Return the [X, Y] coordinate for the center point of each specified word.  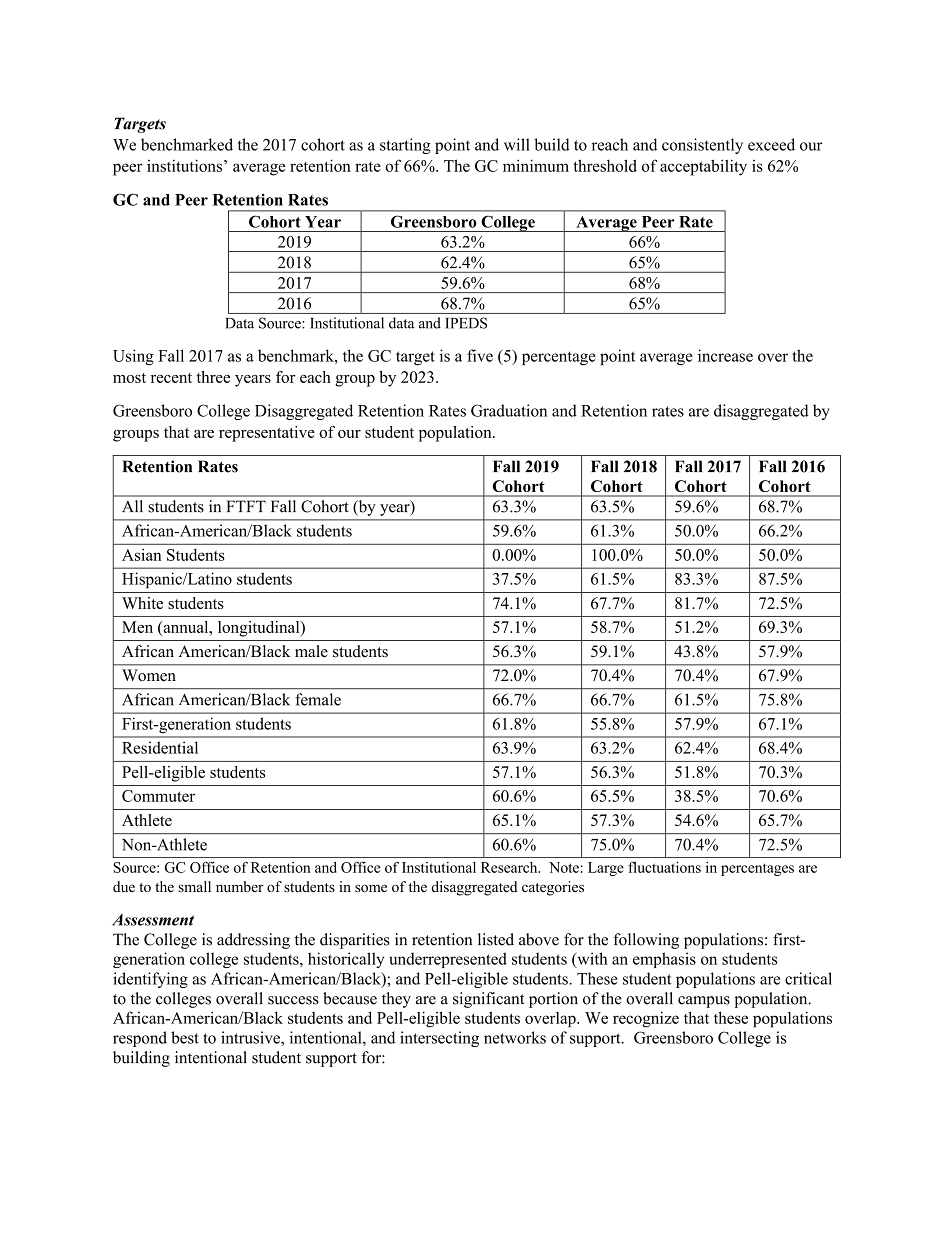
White [142, 603]
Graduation [509, 410]
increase [725, 355]
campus [704, 1002]
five [480, 355]
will [517, 144]
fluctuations [664, 867]
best [185, 1037]
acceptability [703, 167]
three [213, 377]
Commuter [158, 796]
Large [606, 869]
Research [510, 867]
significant [488, 1000]
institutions [186, 165]
